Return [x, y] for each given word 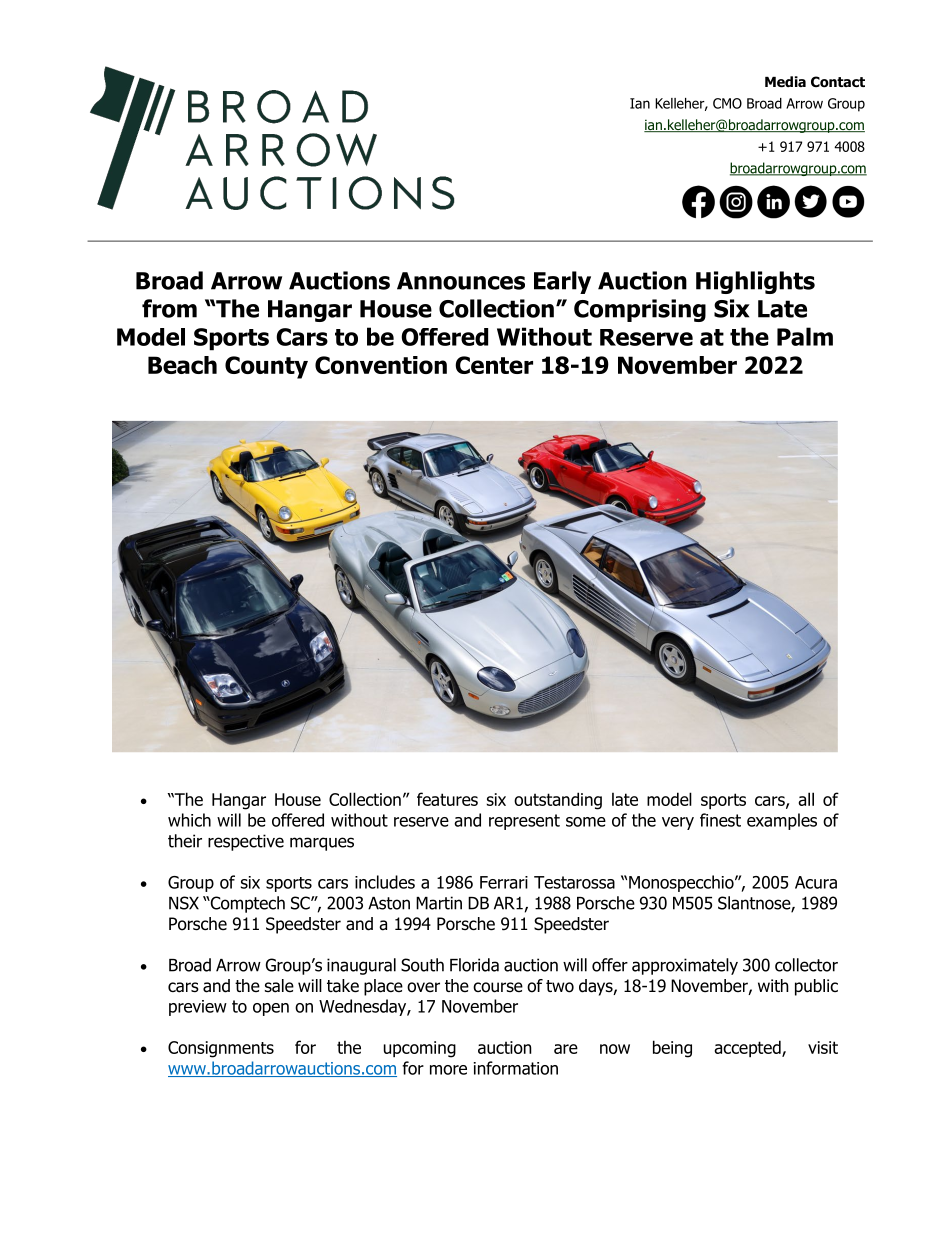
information [516, 1068]
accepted [748, 1048]
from [169, 308]
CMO [727, 103]
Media [785, 81]
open [271, 1009]
